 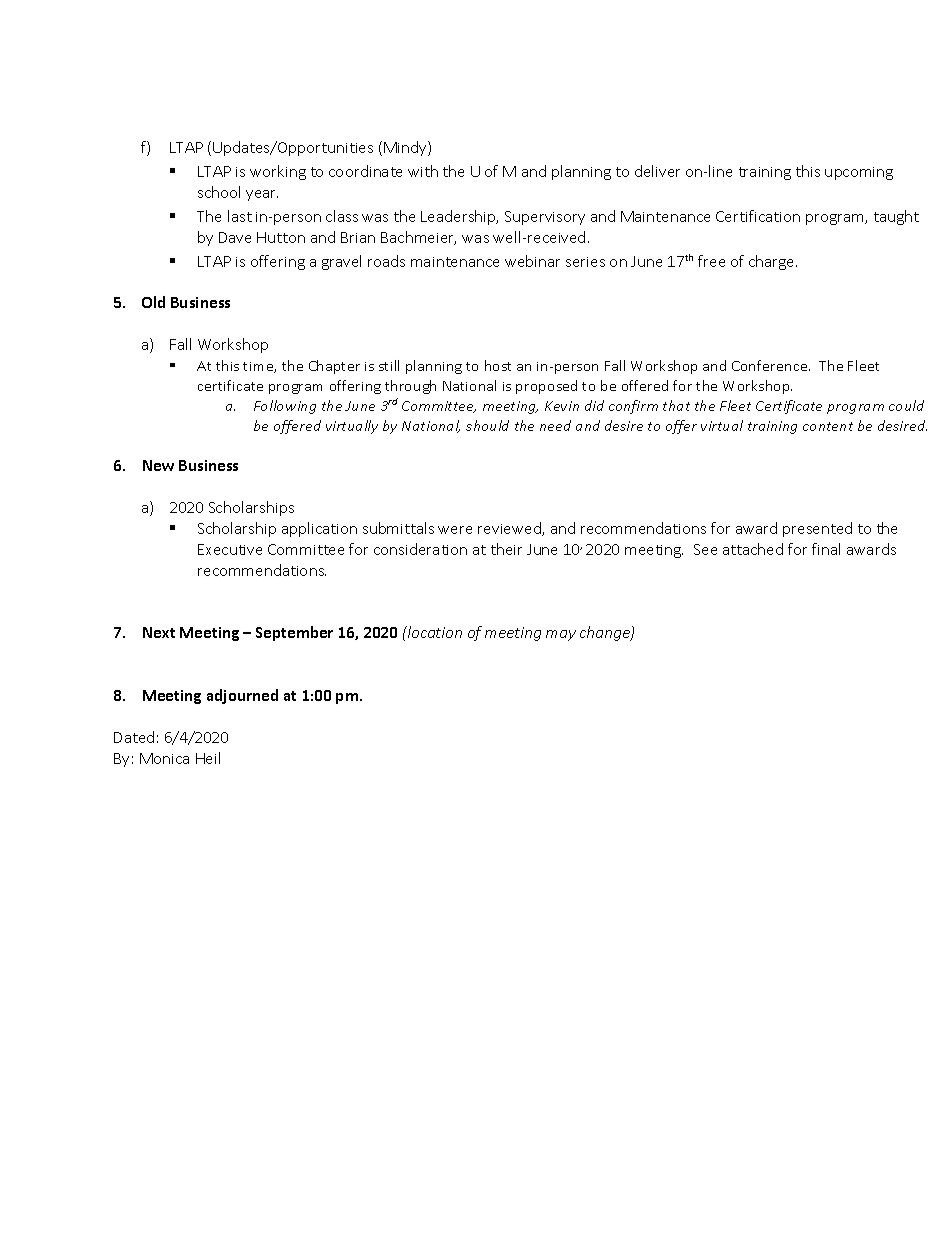 I want to click on may, so click(x=561, y=635).
